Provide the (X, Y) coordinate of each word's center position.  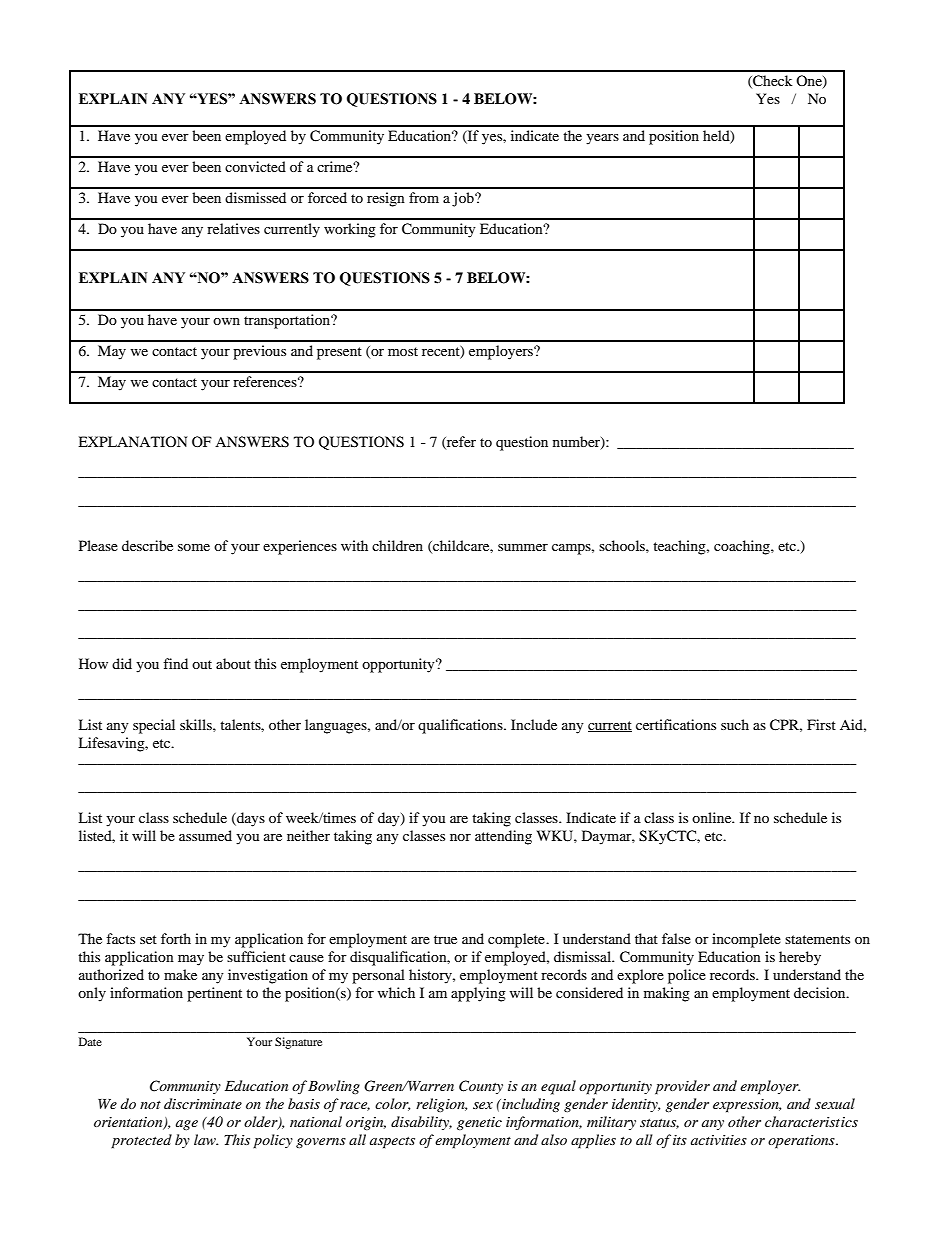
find (175, 663)
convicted (255, 166)
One (810, 82)
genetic (479, 1123)
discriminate (203, 1103)
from (424, 197)
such (735, 724)
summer (523, 547)
